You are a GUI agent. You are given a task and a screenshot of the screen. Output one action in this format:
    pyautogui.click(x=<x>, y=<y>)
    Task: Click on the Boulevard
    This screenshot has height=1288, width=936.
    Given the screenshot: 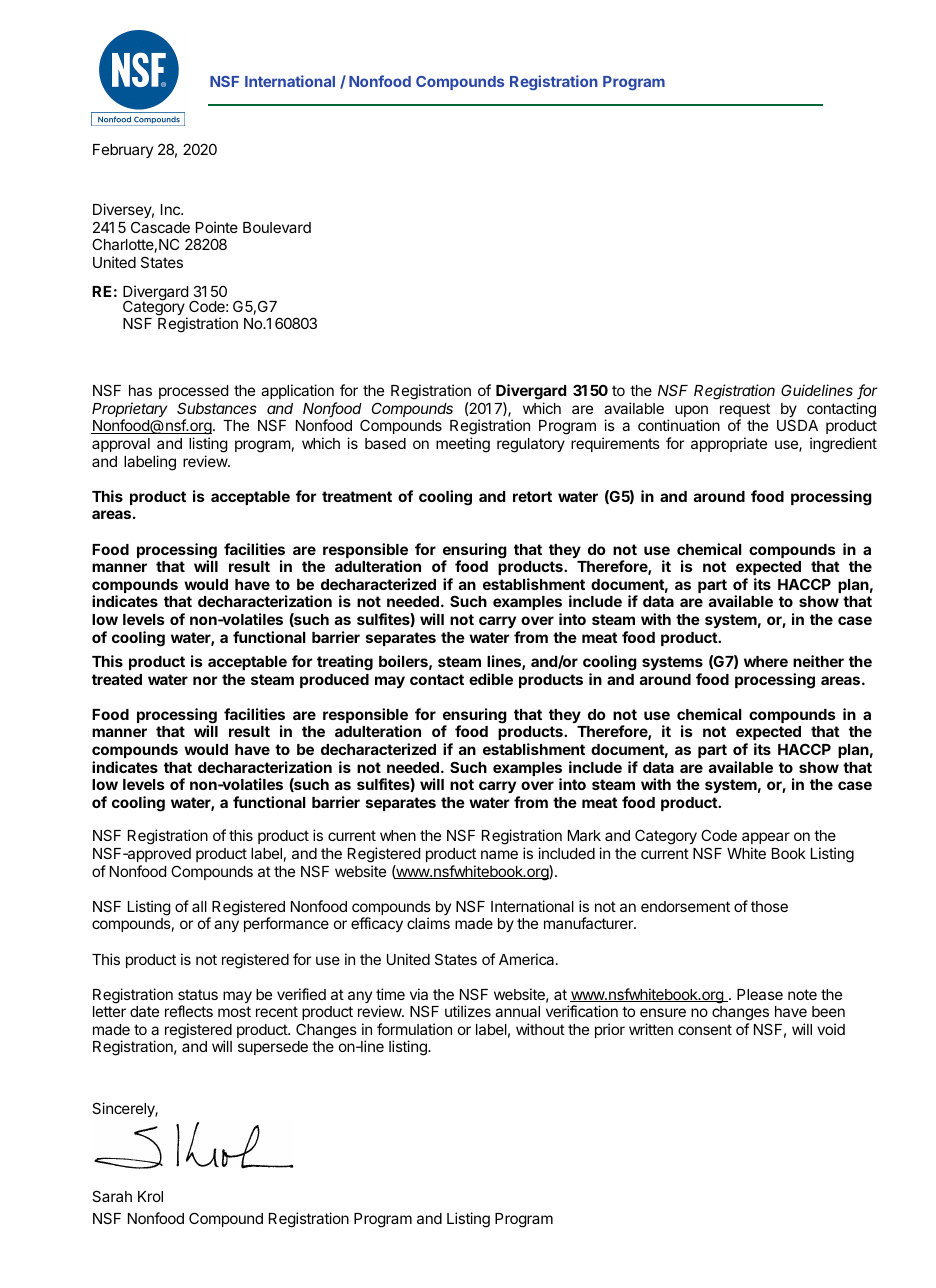 What is the action you would take?
    pyautogui.click(x=277, y=227)
